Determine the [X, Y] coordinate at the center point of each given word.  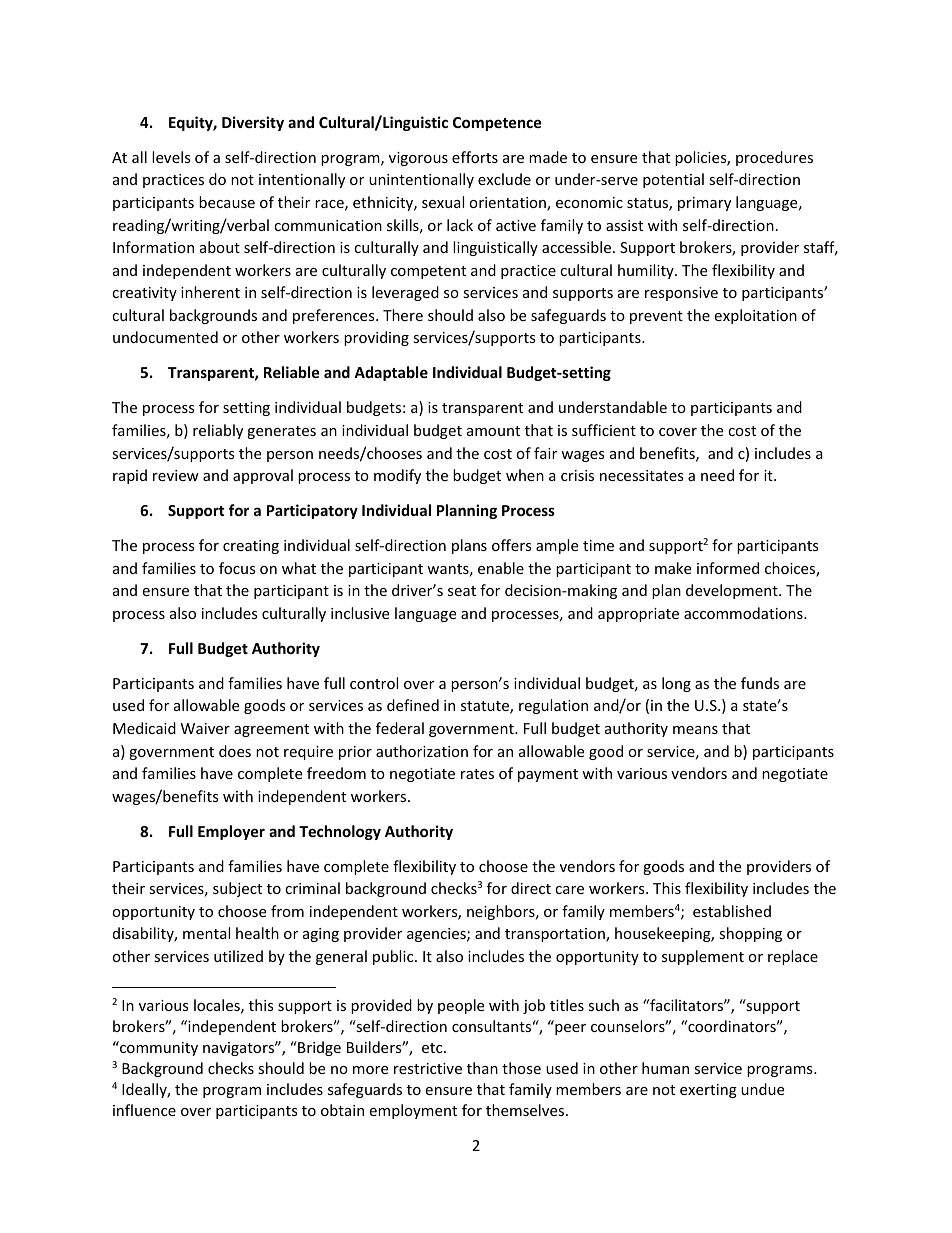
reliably [218, 431]
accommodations [744, 613]
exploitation [755, 316]
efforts [475, 157]
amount [493, 431]
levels [171, 157]
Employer [231, 832]
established [732, 911]
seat [462, 591]
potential [673, 180]
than [482, 1068]
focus [237, 568]
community [158, 1048]
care [569, 890]
